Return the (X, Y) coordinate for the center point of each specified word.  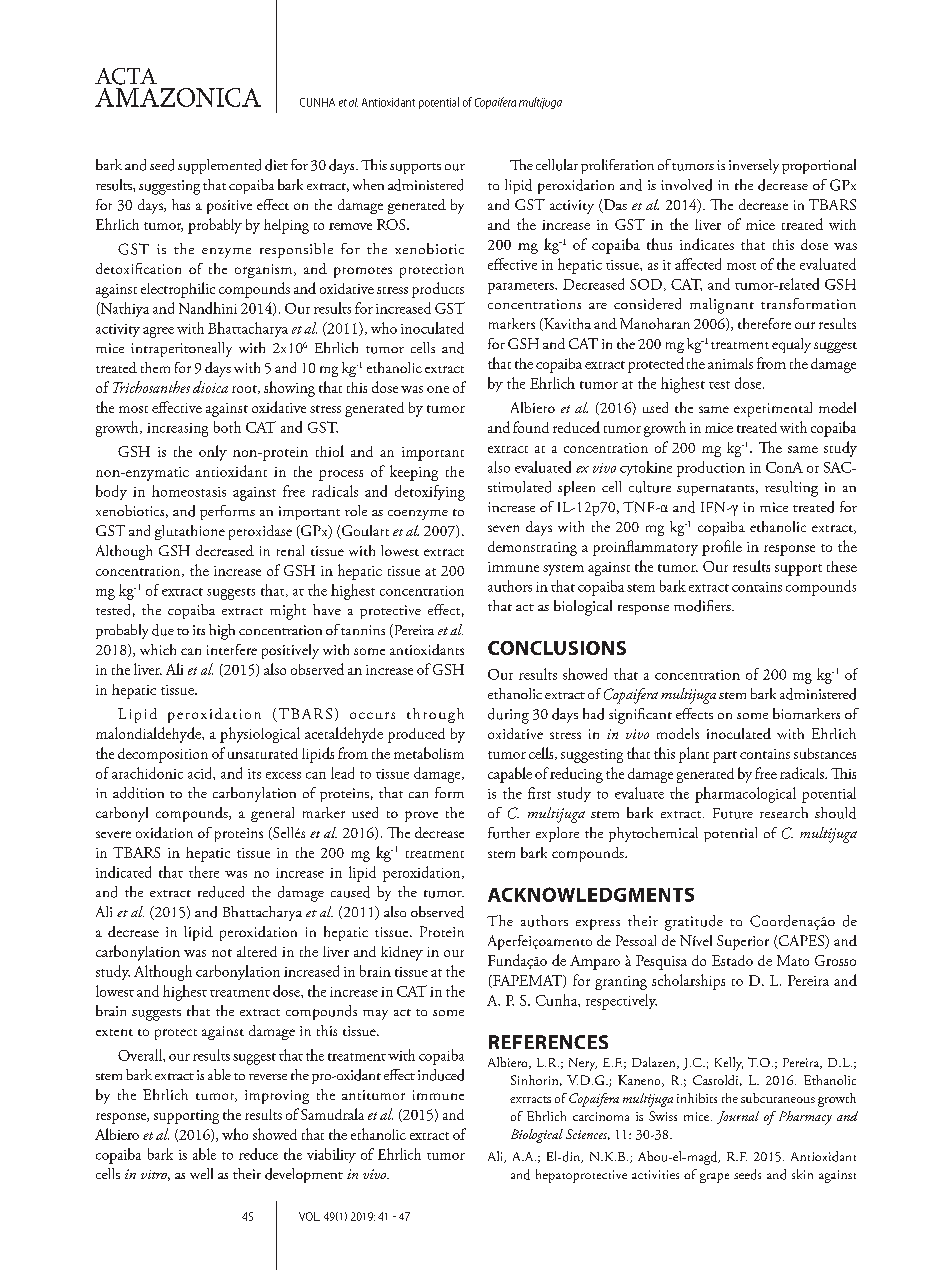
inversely (754, 166)
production (711, 469)
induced (441, 1075)
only (213, 453)
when (368, 184)
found (531, 427)
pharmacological (745, 795)
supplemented (219, 166)
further (509, 833)
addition (138, 793)
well (201, 1173)
